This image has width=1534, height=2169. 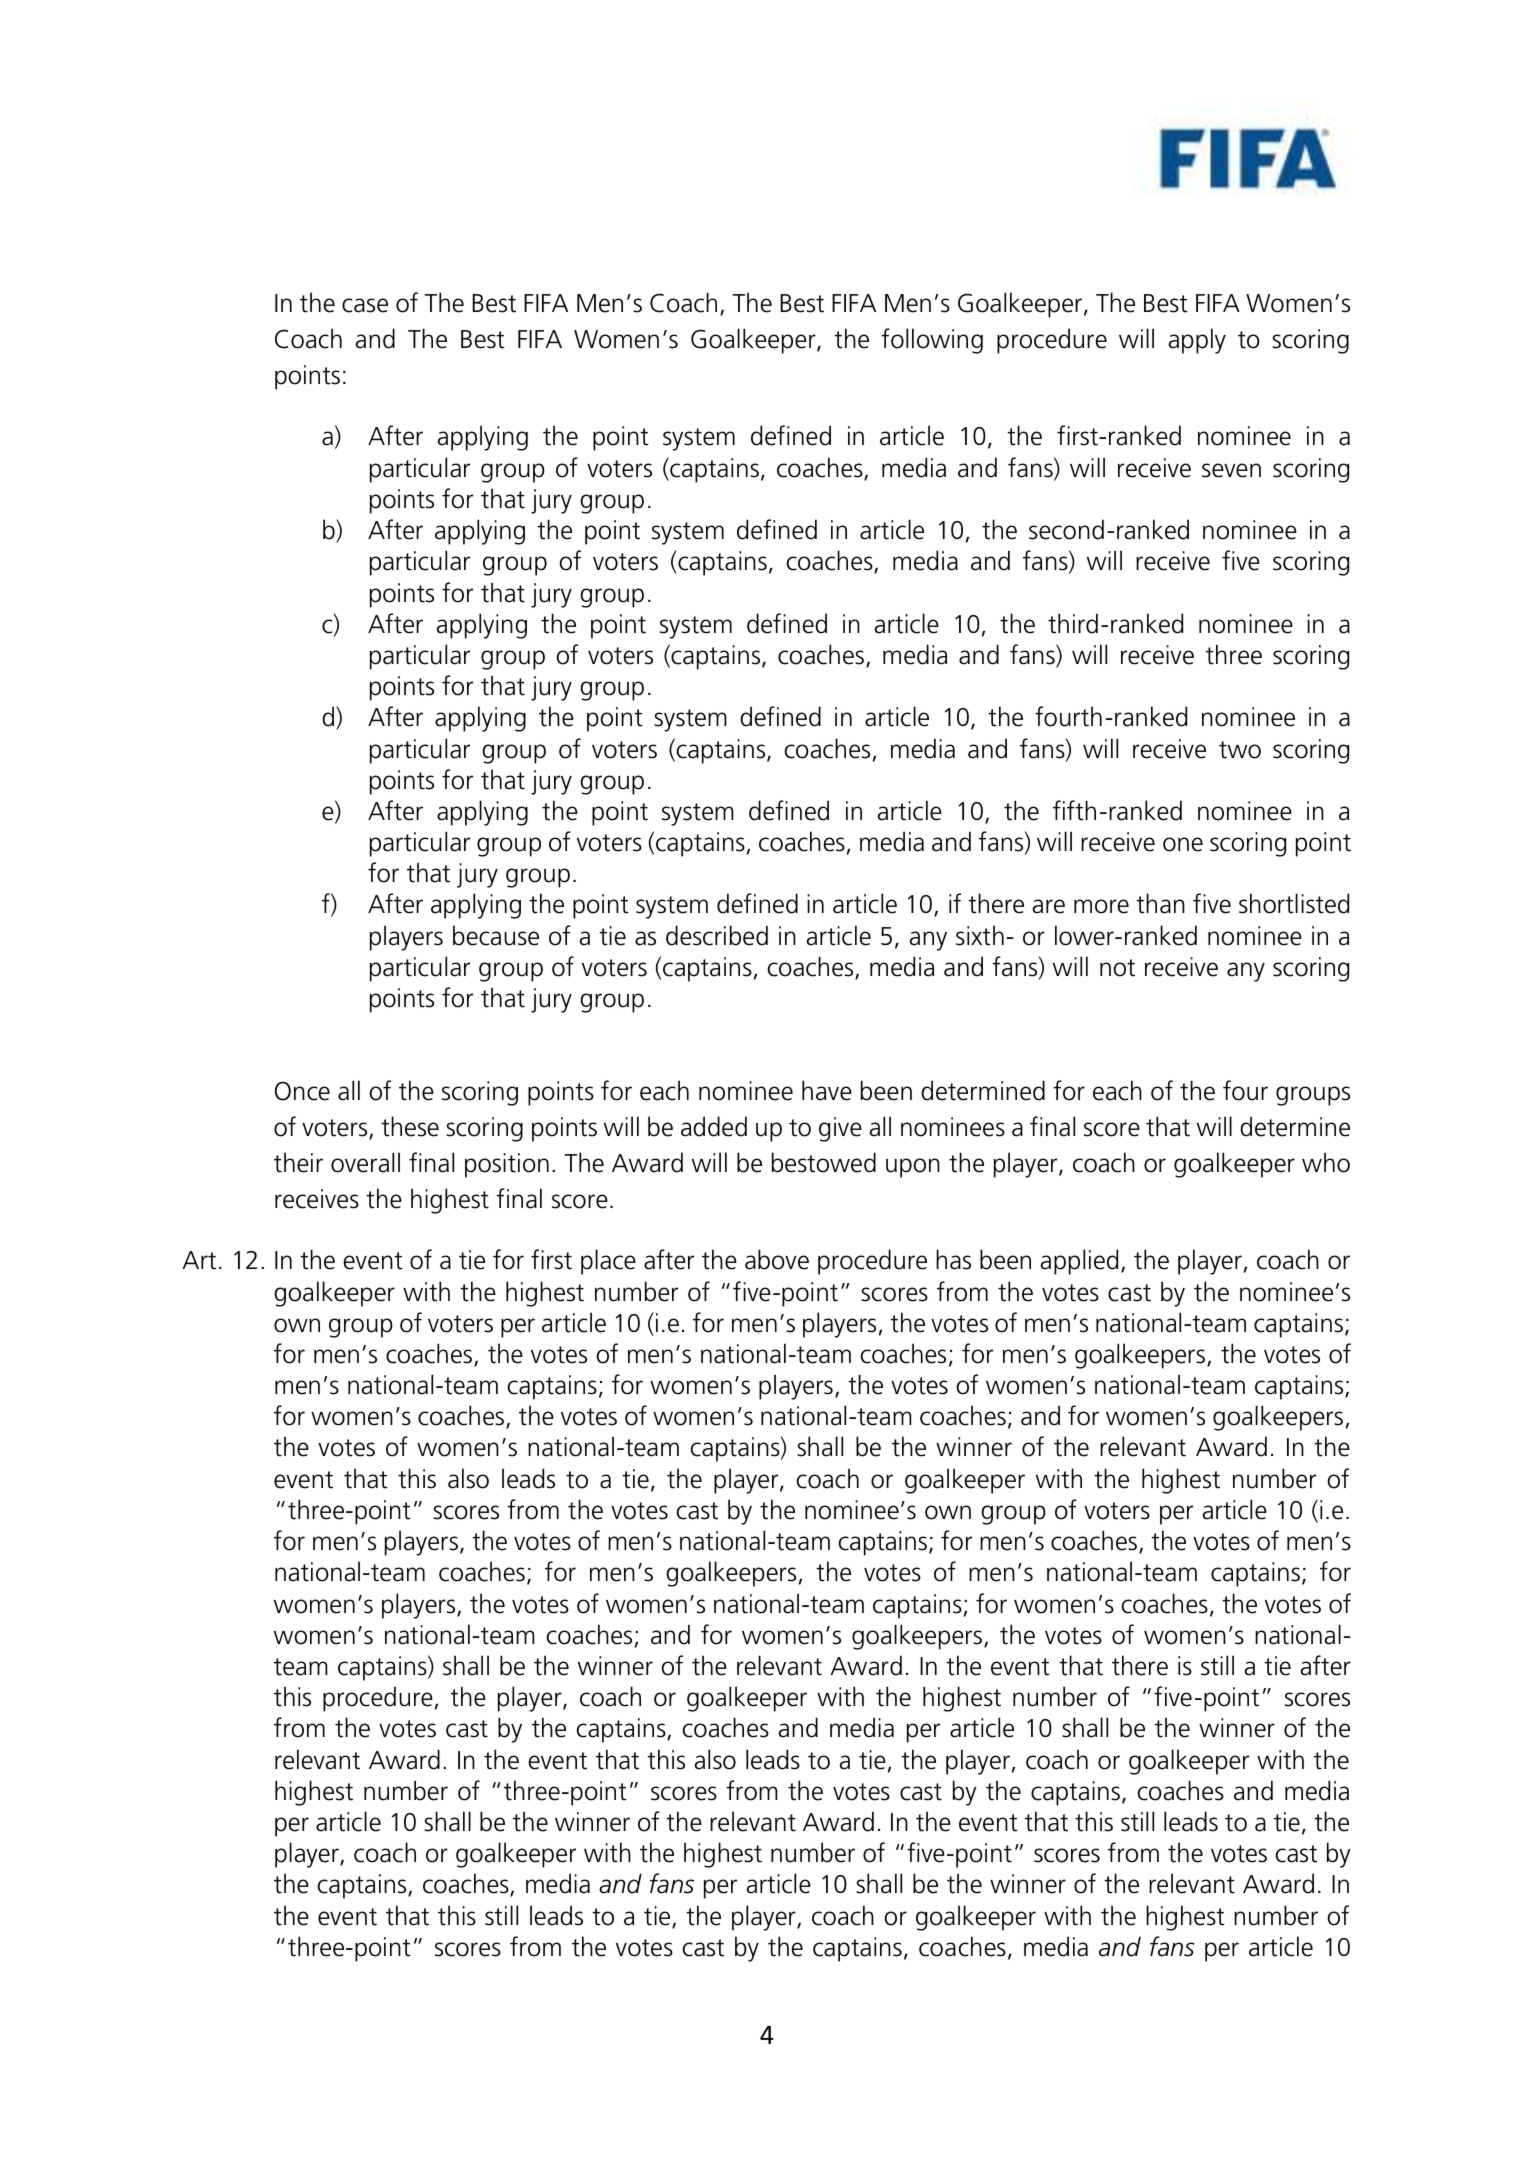 What do you see at coordinates (302, 1091) in the image?
I see `Once` at bounding box center [302, 1091].
